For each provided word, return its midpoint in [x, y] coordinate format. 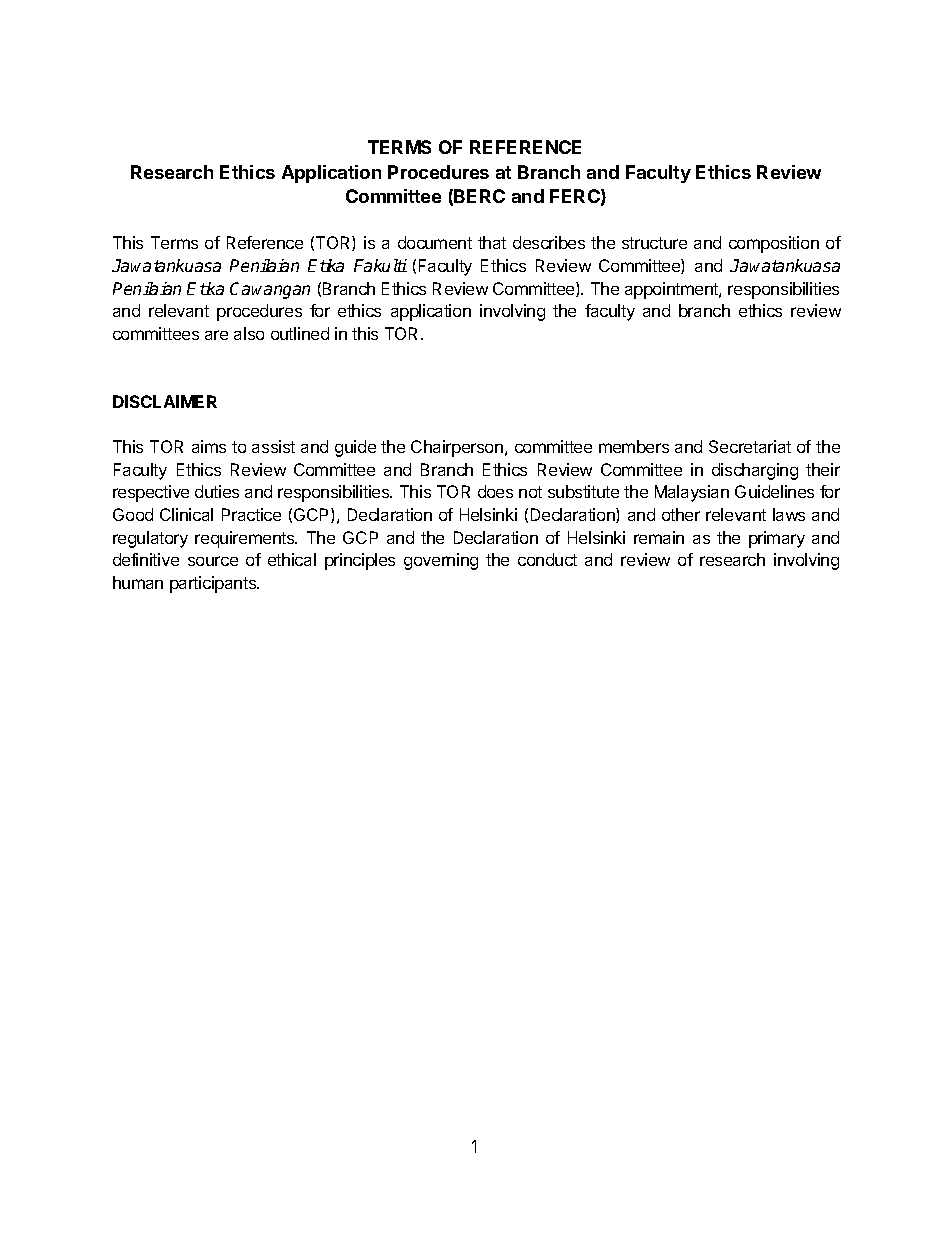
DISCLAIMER [165, 401]
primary [777, 539]
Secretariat [750, 446]
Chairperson [457, 448]
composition [774, 244]
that [492, 242]
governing [441, 561]
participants [214, 584]
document [435, 242]
